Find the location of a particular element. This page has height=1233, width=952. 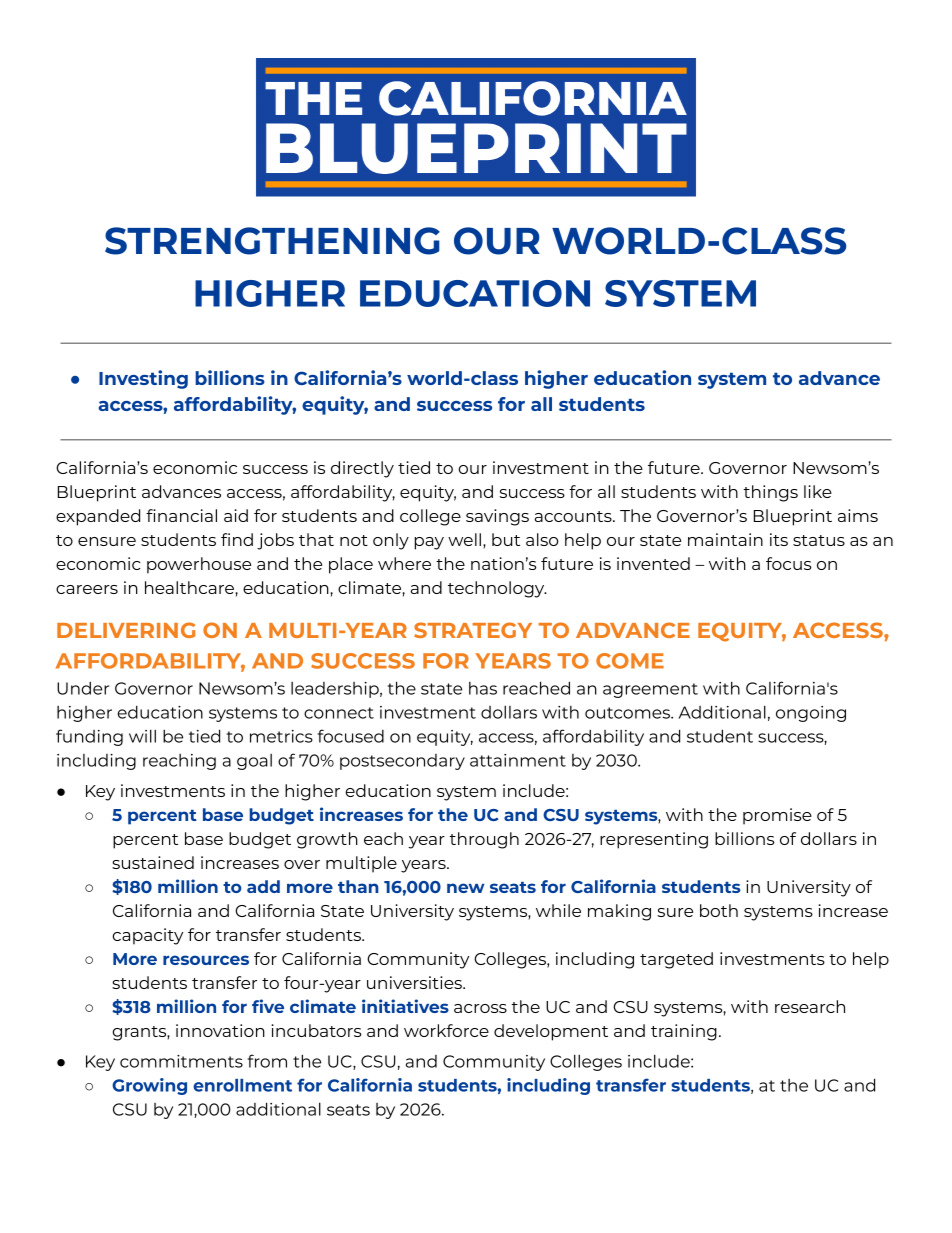

like is located at coordinates (818, 491).
